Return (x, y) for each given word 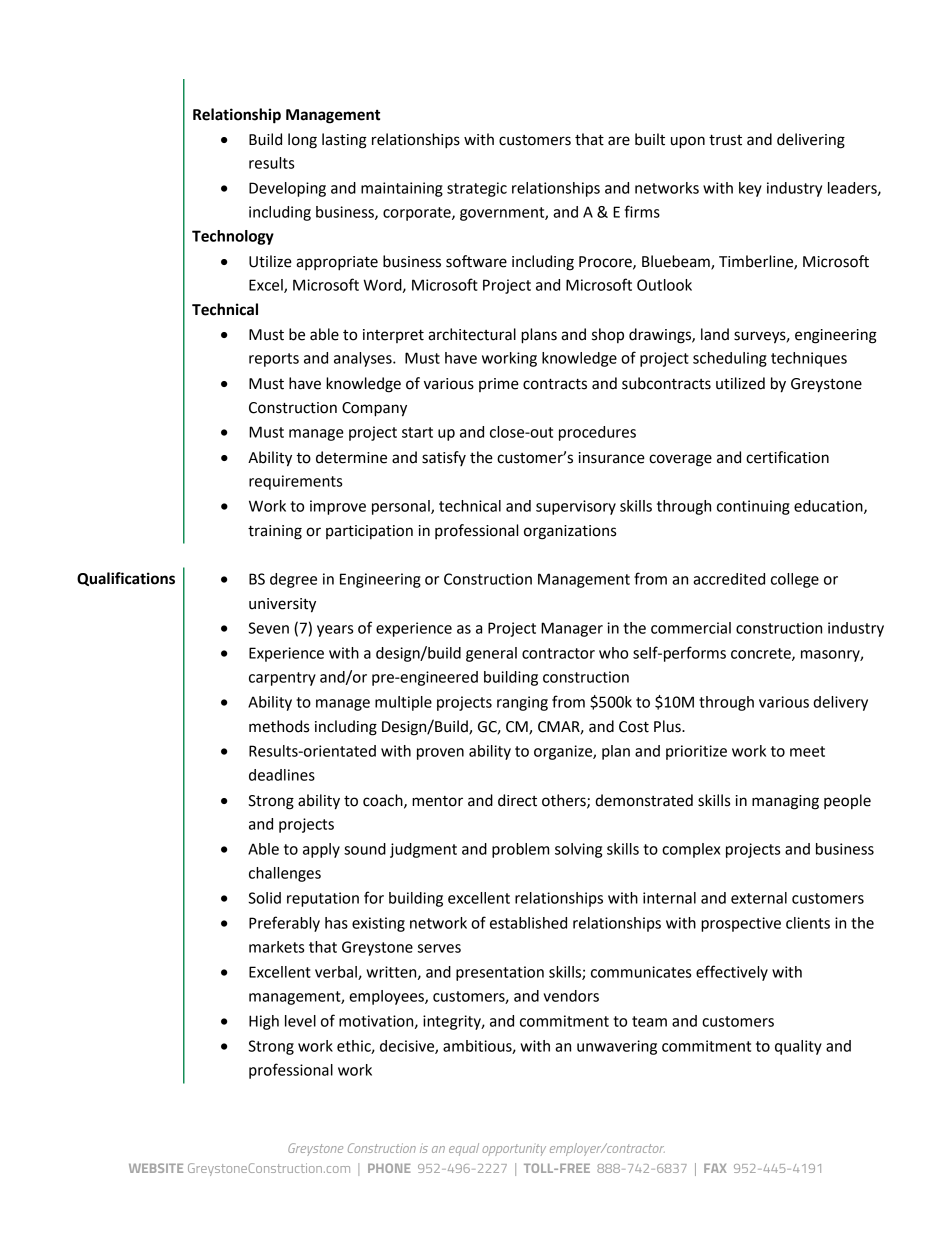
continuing (753, 507)
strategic (477, 189)
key (750, 189)
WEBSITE (156, 1168)
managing (785, 802)
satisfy (444, 458)
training (275, 532)
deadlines (282, 775)
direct (517, 800)
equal (464, 1149)
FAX (715, 1168)
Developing (287, 189)
